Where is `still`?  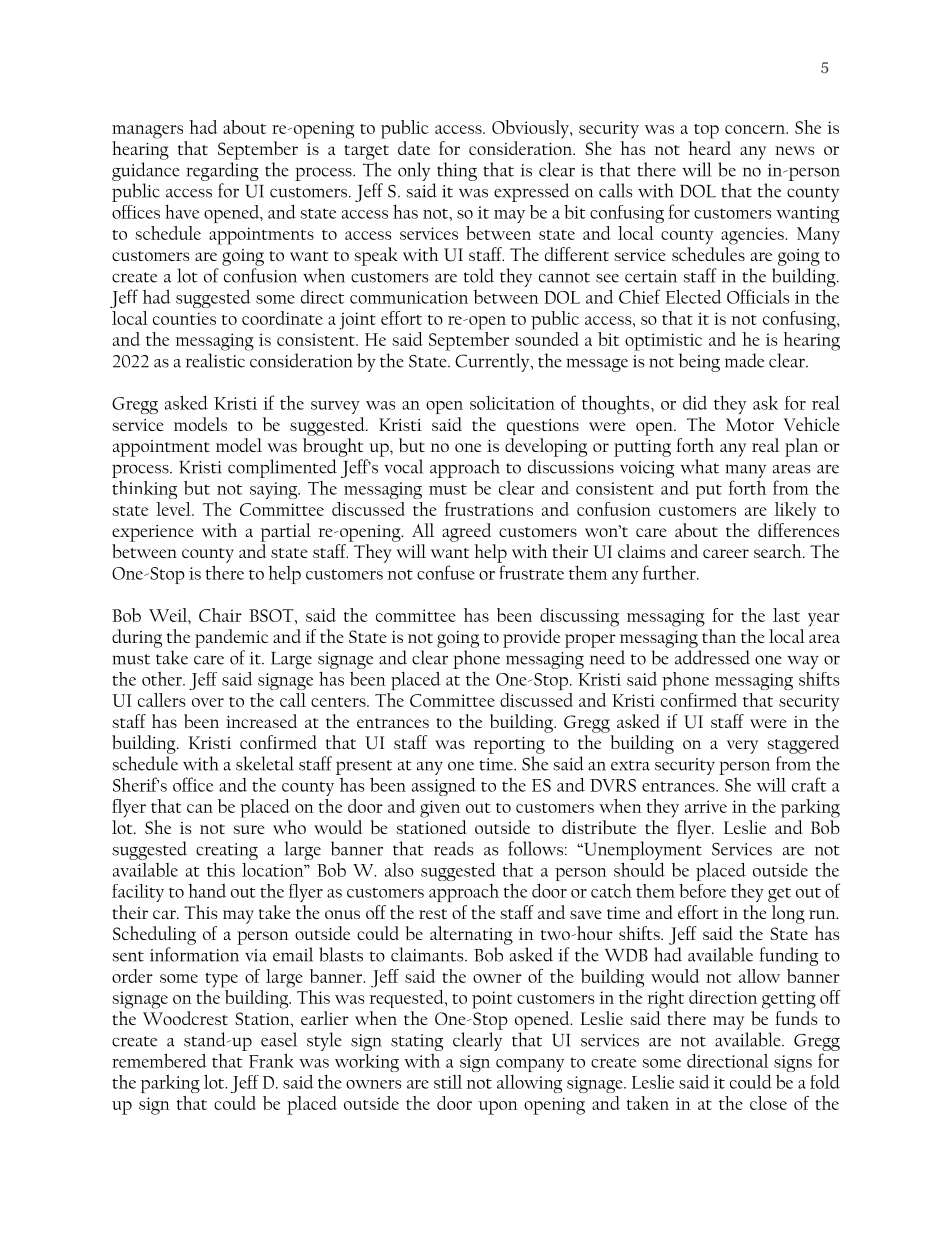
still is located at coordinates (448, 1082).
